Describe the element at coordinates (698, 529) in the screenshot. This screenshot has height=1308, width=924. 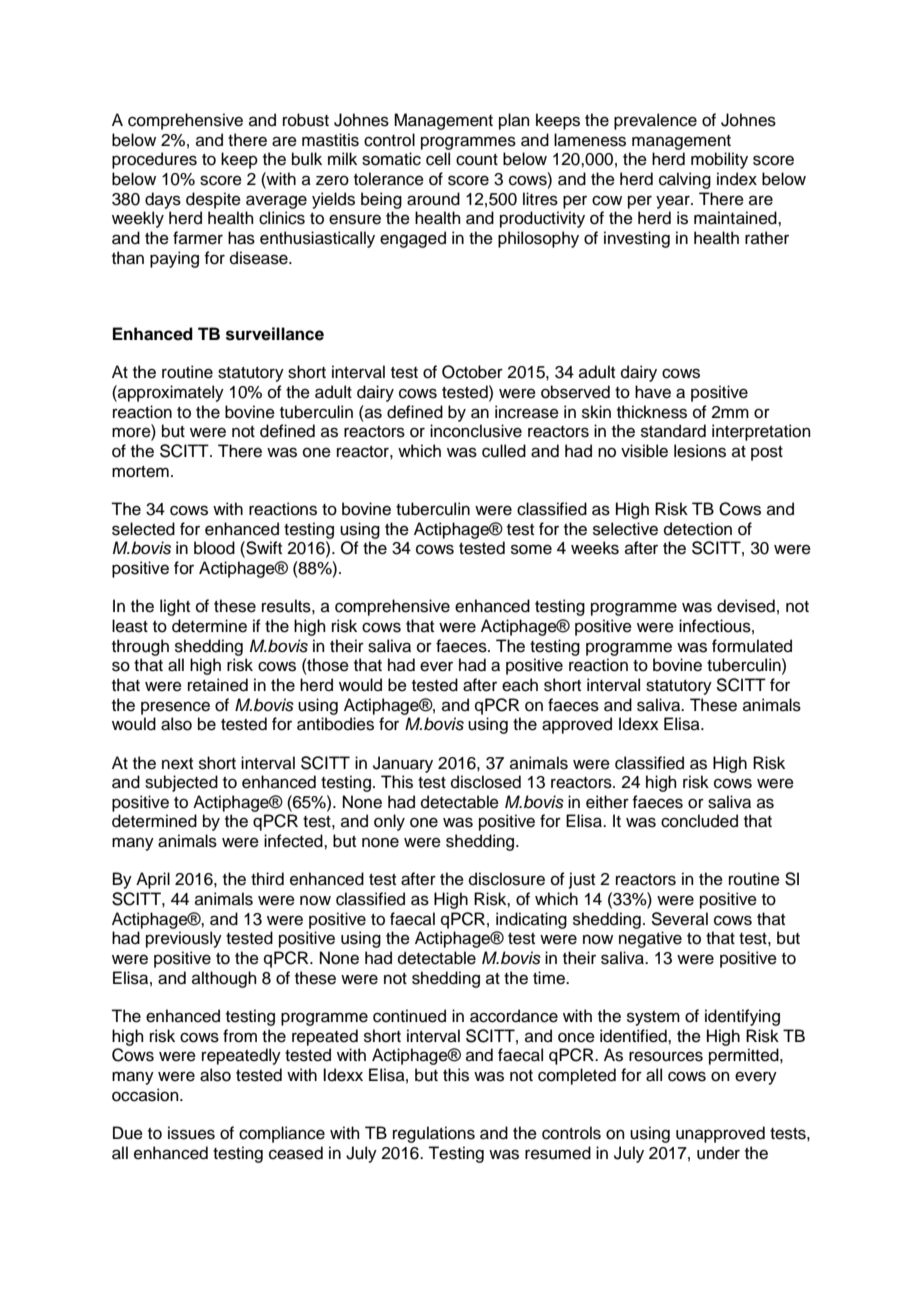
I see `detection` at that location.
